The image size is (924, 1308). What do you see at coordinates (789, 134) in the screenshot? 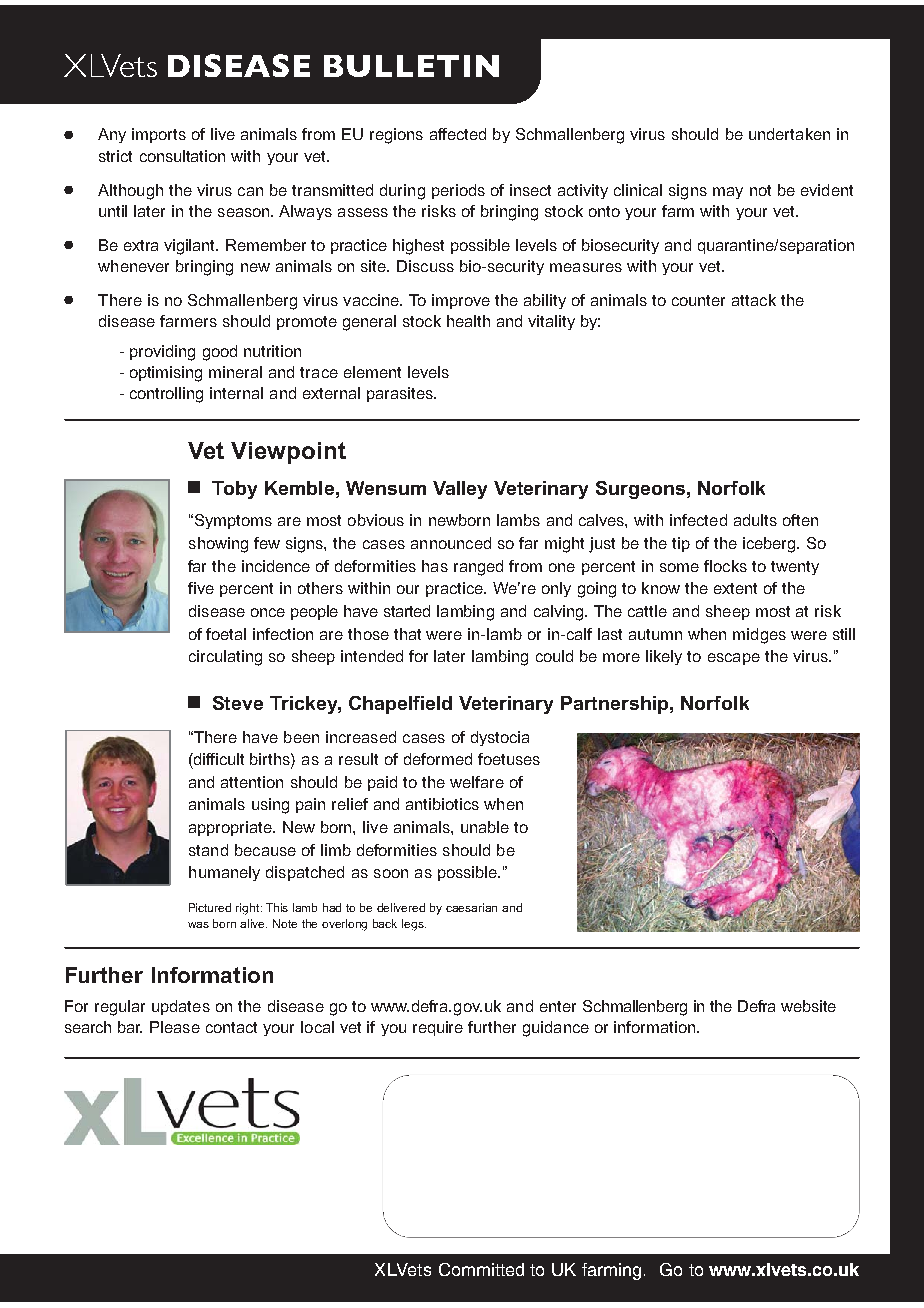
I see `undertaken` at bounding box center [789, 134].
